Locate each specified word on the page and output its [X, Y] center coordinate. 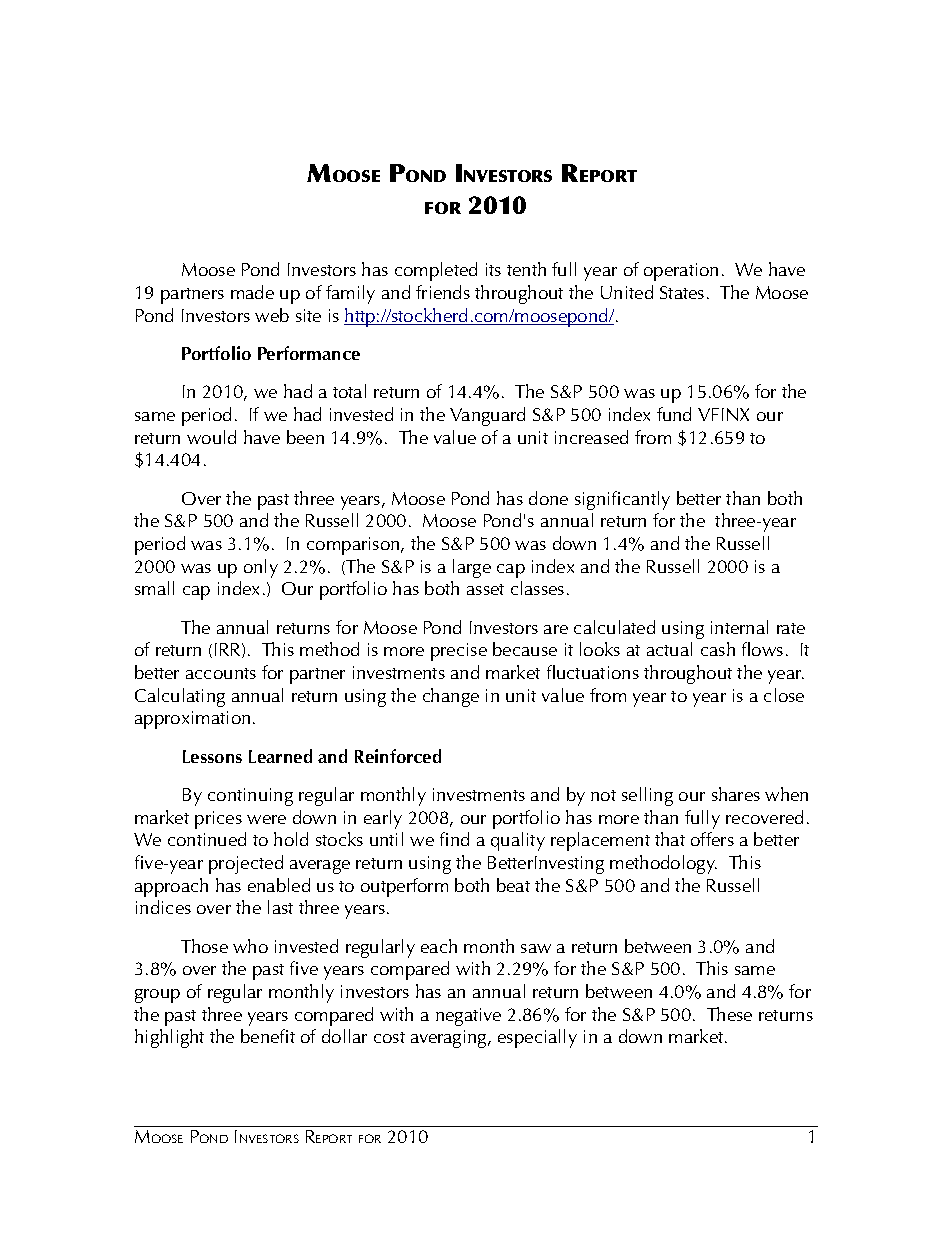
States [682, 292]
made [252, 292]
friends [443, 292]
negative [468, 1017]
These [729, 1014]
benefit [268, 1036]
